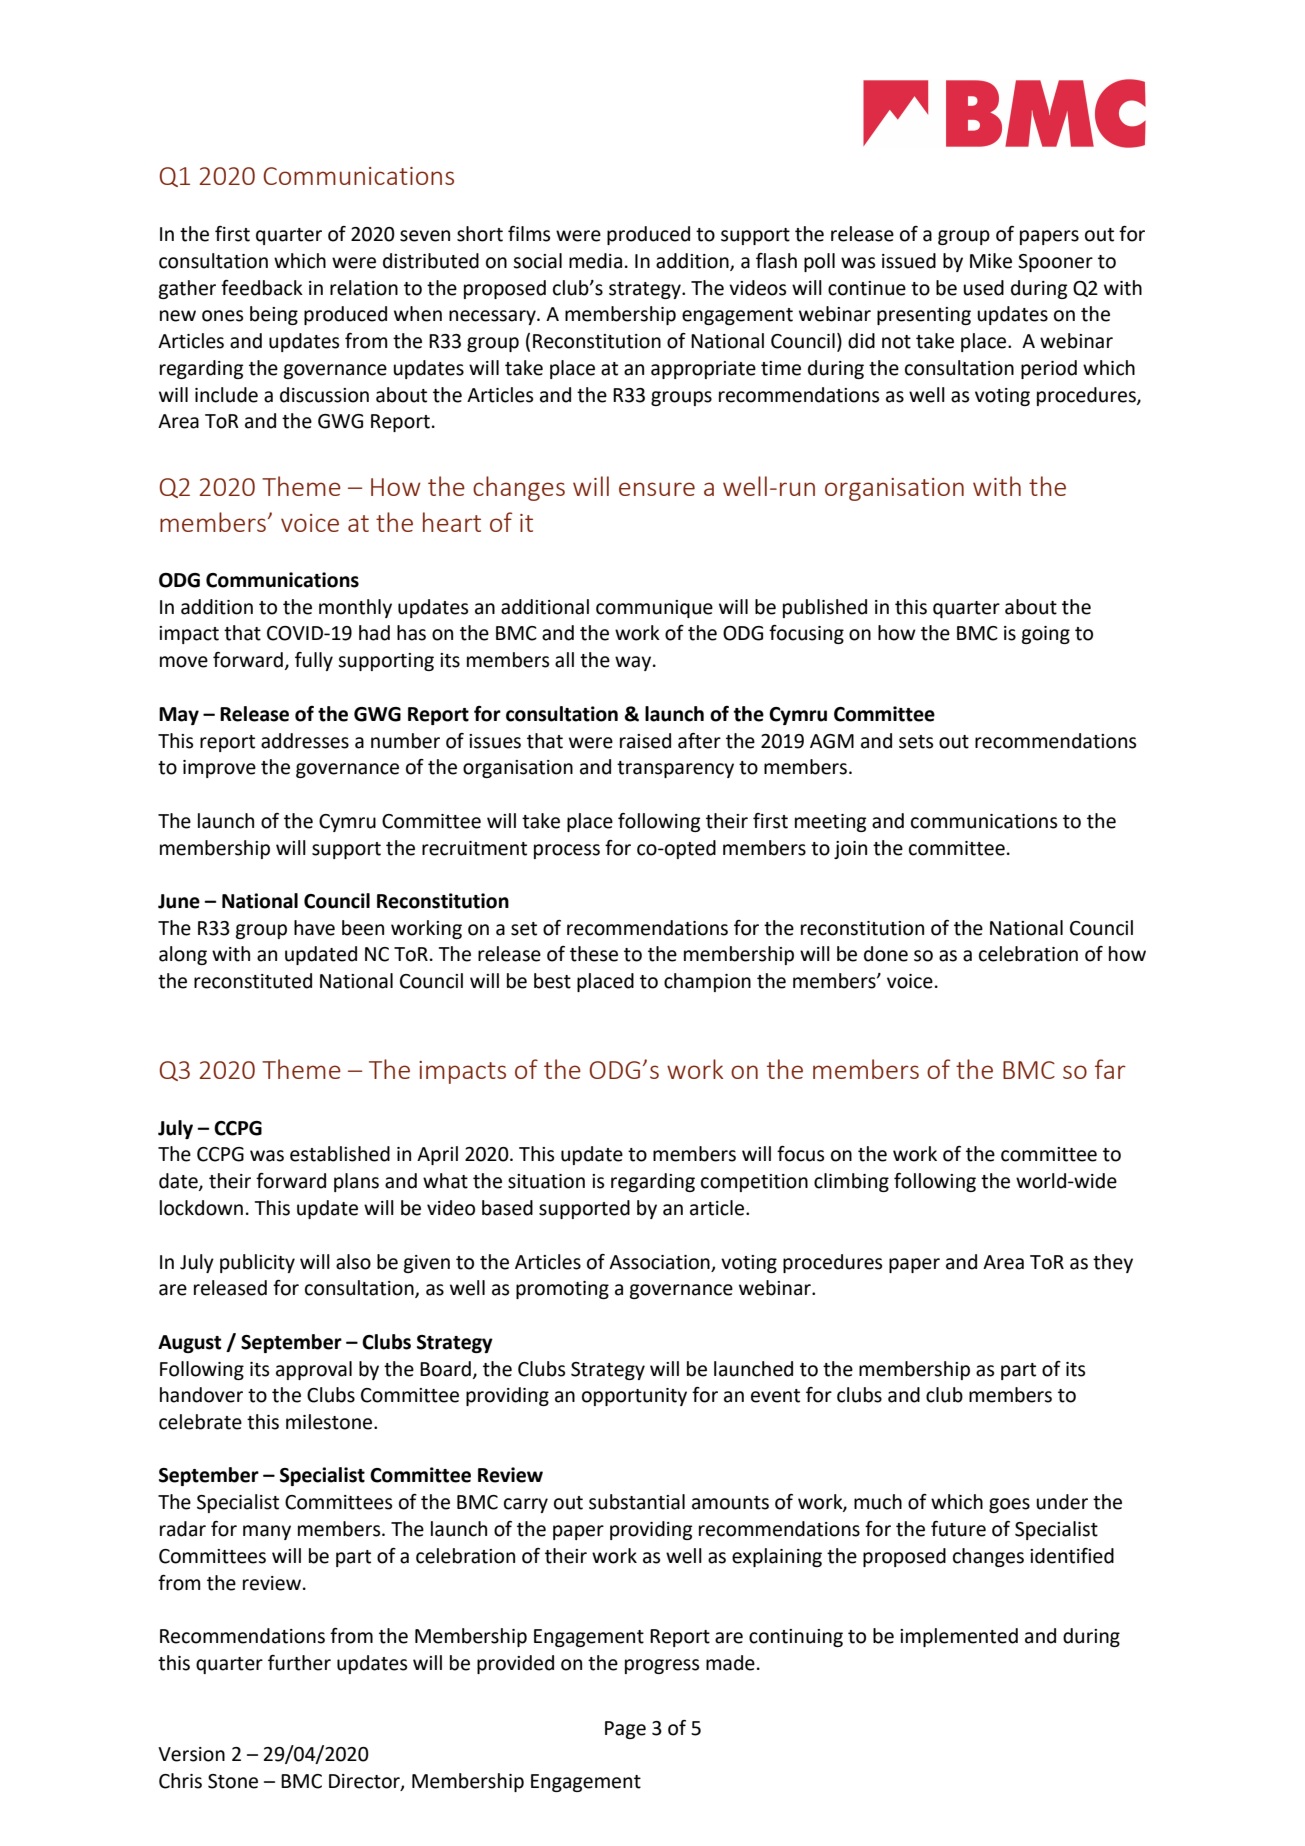  Describe the element at coordinates (595, 261) in the page. I see `media` at that location.
